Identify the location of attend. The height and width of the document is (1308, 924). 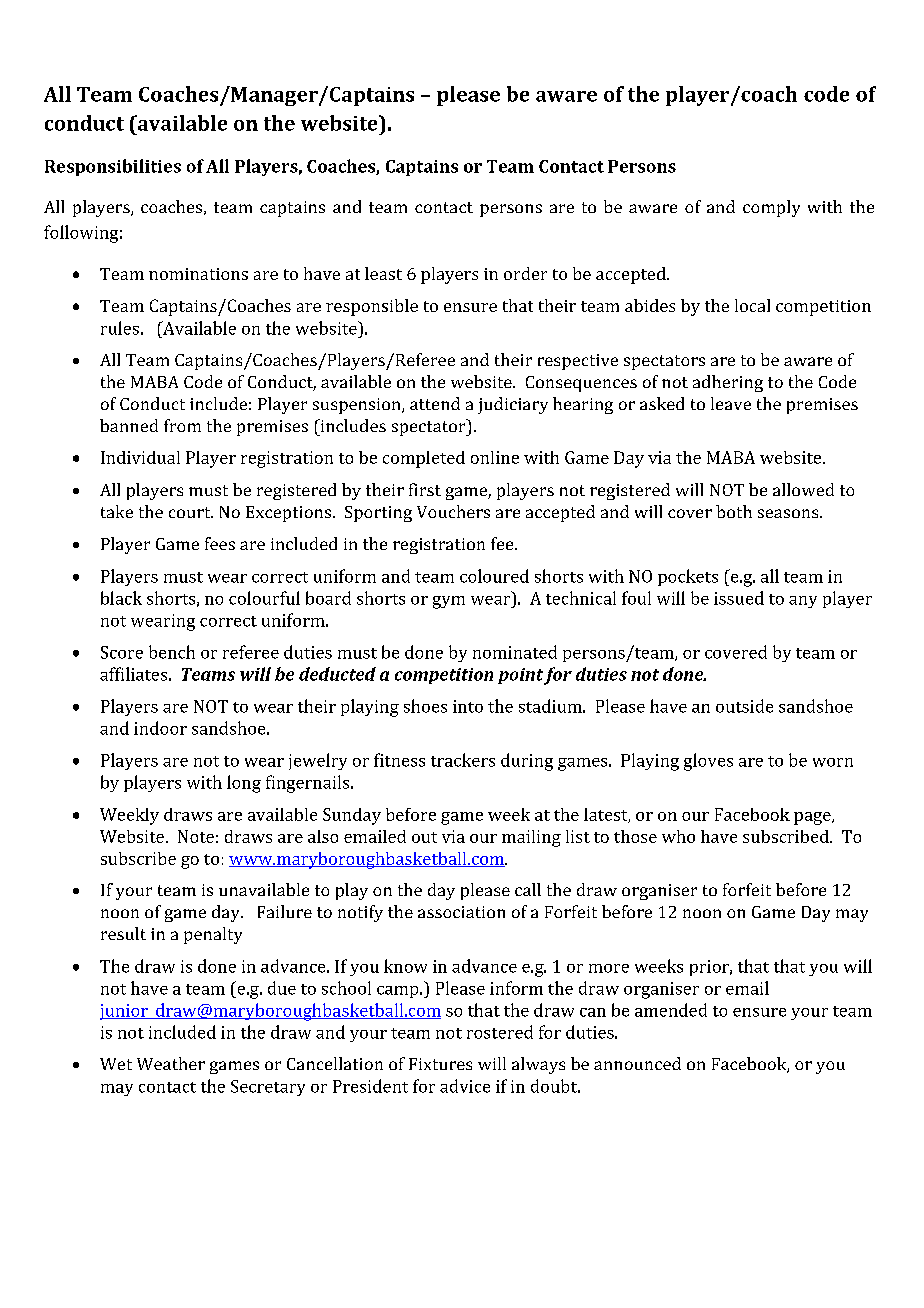
(435, 403).
